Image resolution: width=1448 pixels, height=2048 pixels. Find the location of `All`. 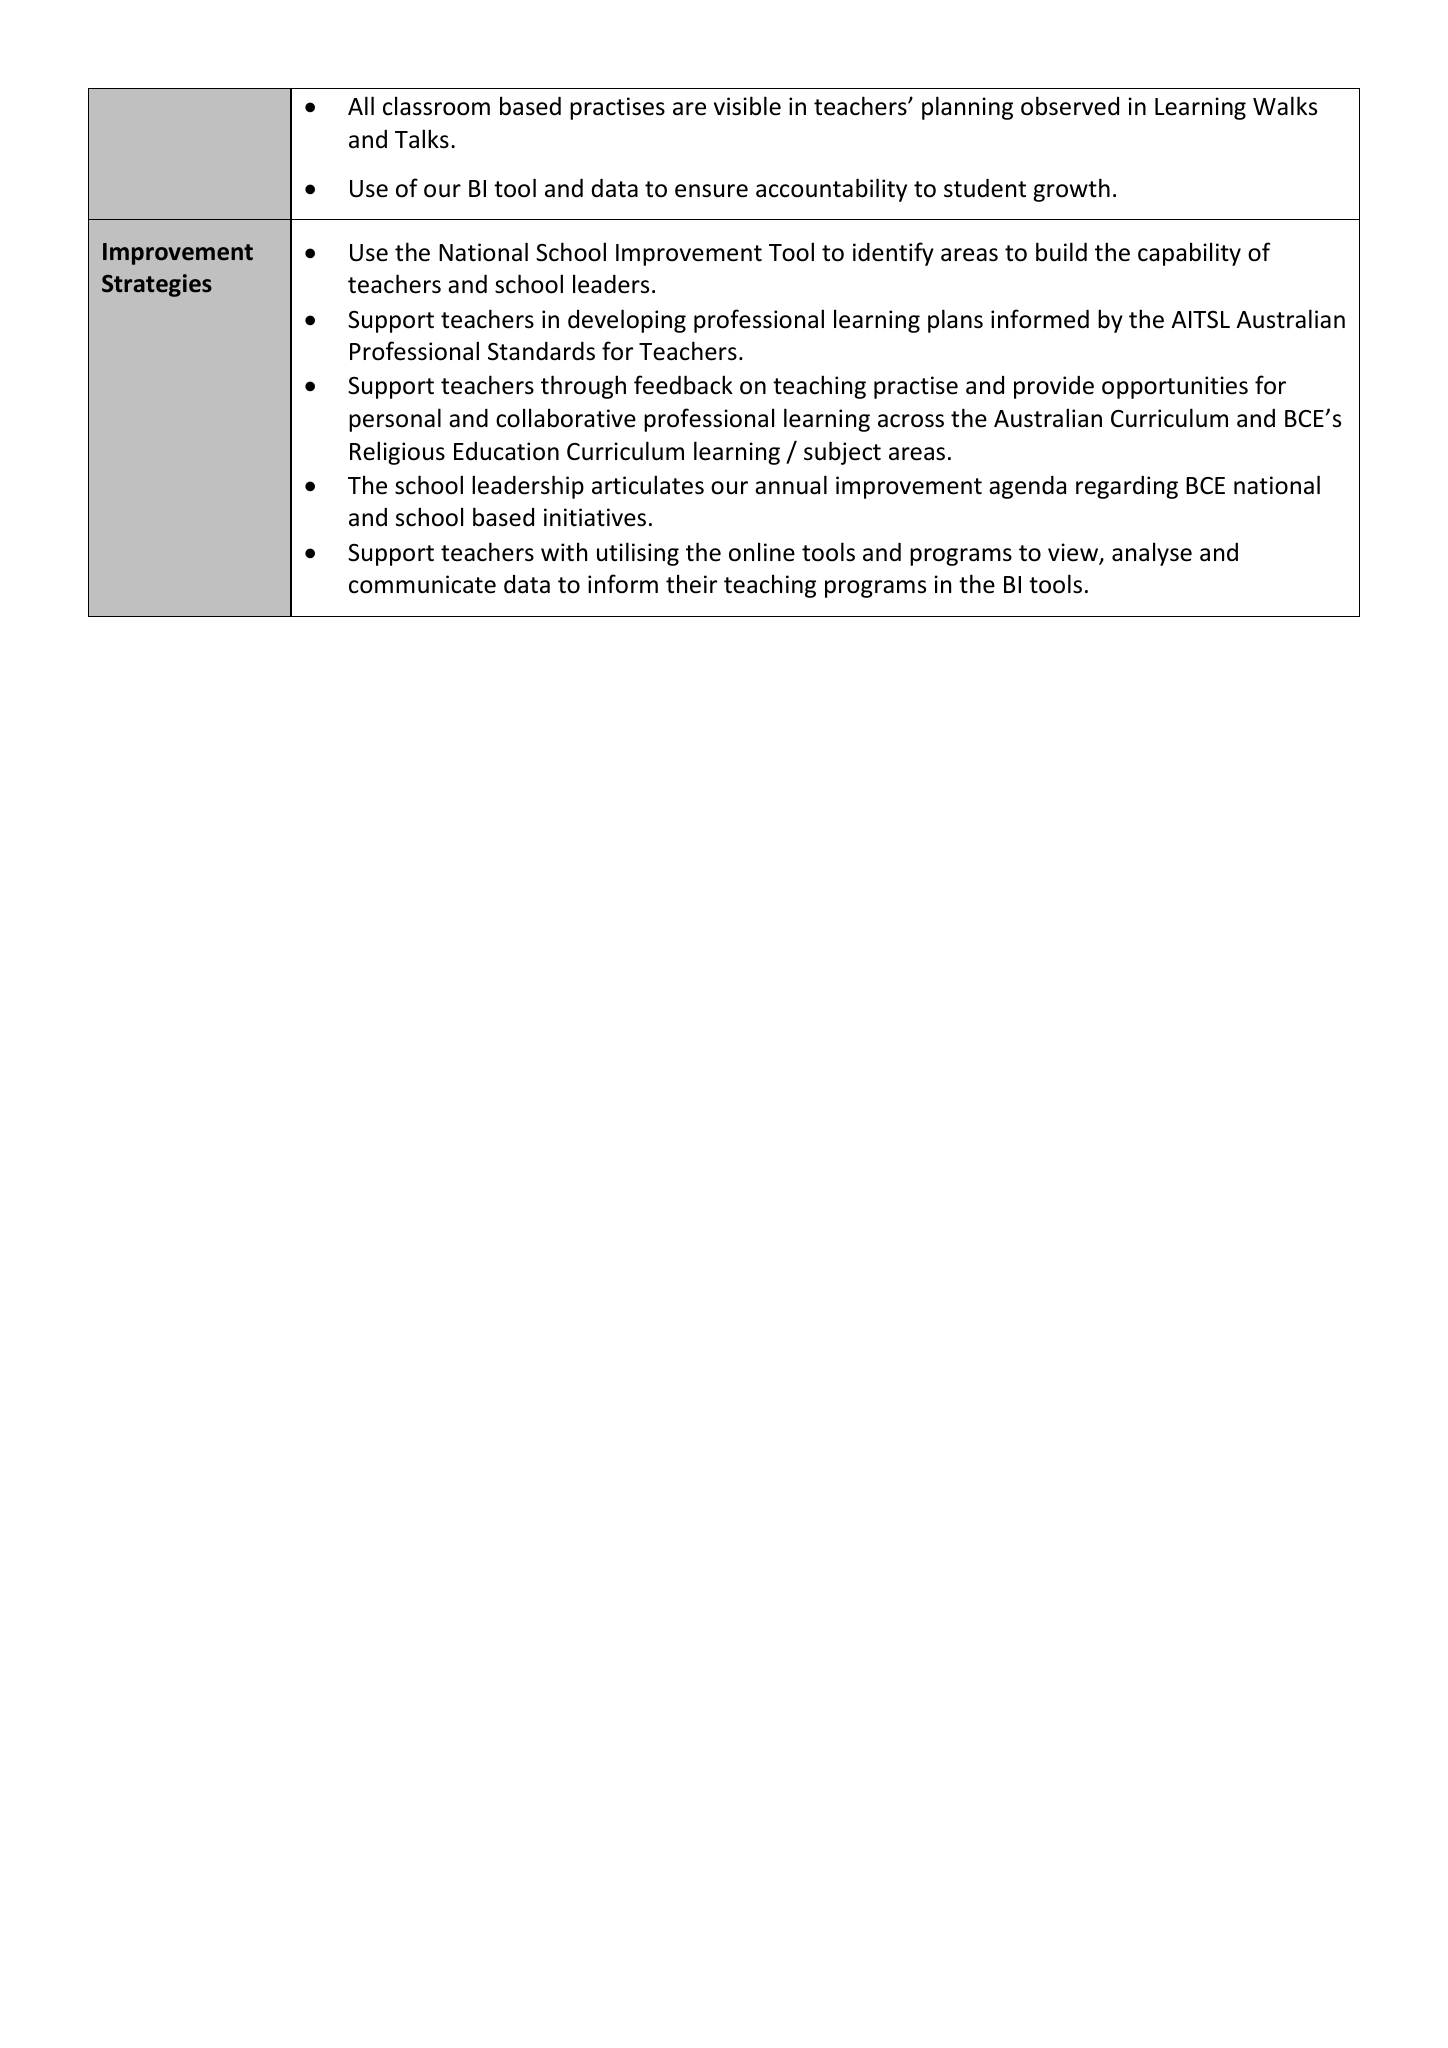

All is located at coordinates (361, 105).
